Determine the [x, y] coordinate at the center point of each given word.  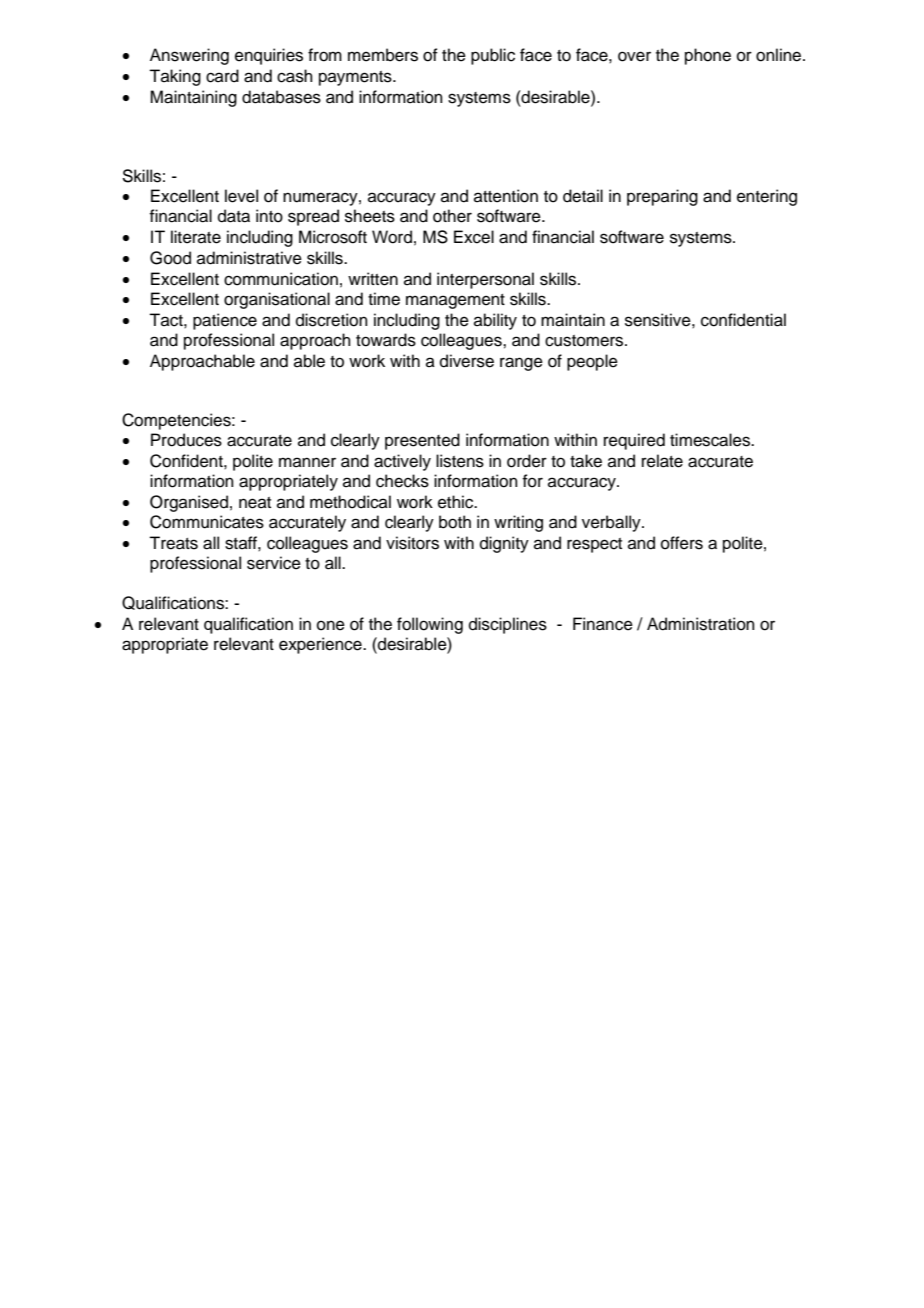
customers [585, 341]
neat [255, 503]
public [493, 56]
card [222, 76]
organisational [277, 300]
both [455, 522]
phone [708, 56]
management [455, 301]
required [634, 441]
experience [321, 645]
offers [682, 543]
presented [422, 441]
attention [506, 196]
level [241, 196]
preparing [662, 197]
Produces [186, 440]
